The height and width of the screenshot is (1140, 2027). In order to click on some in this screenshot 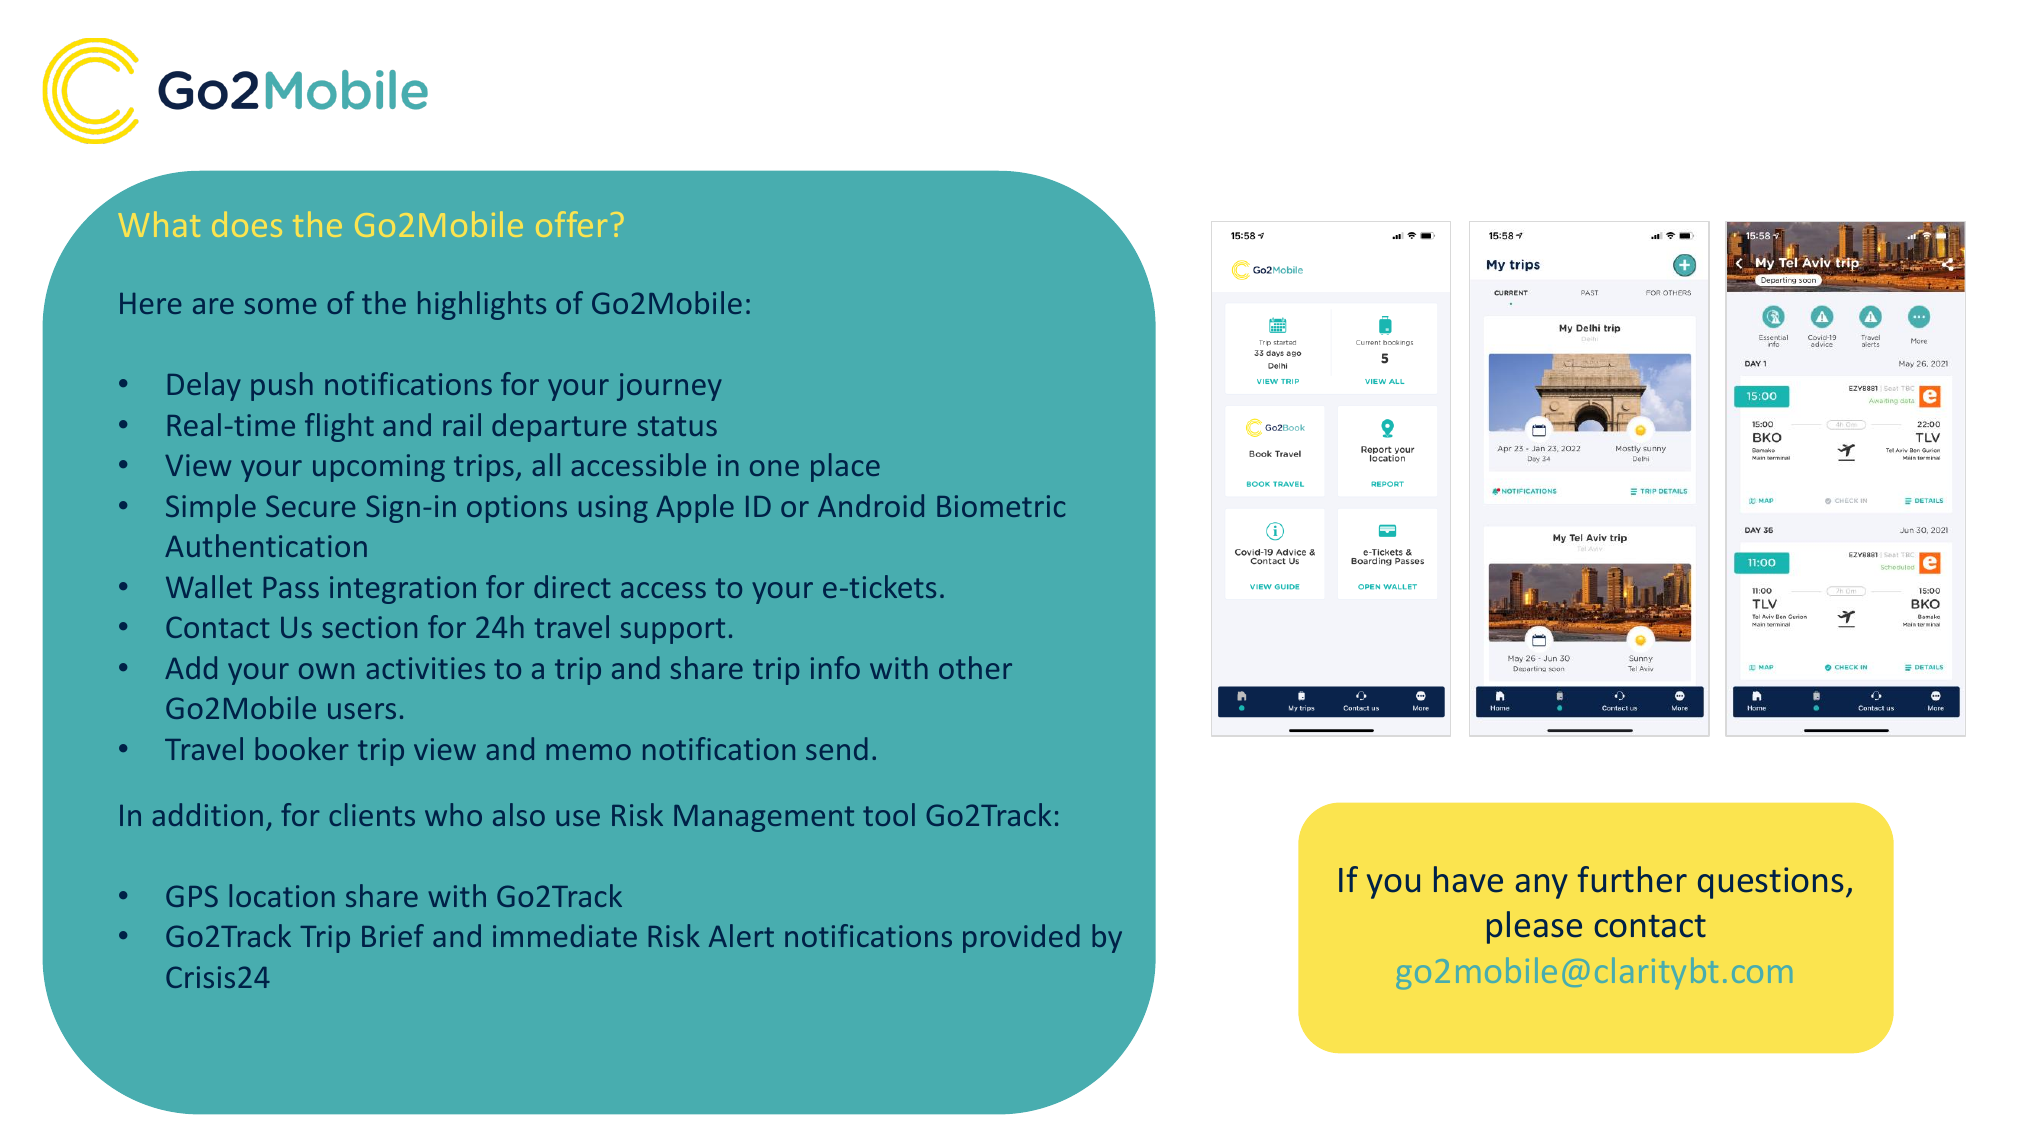, I will do `click(280, 306)`.
